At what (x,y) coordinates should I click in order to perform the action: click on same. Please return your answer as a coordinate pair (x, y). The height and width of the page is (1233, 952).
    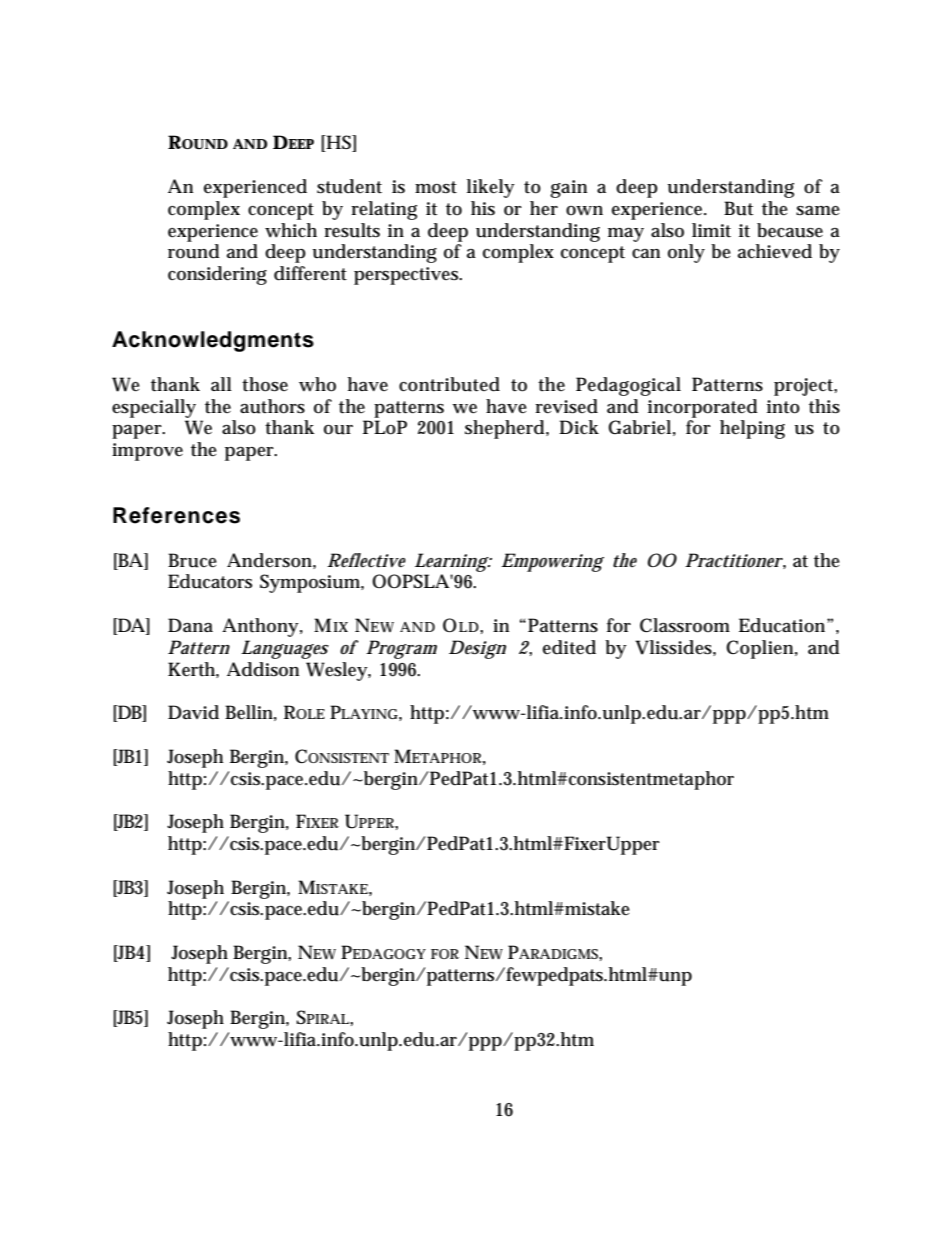
    Looking at the image, I should click on (818, 211).
